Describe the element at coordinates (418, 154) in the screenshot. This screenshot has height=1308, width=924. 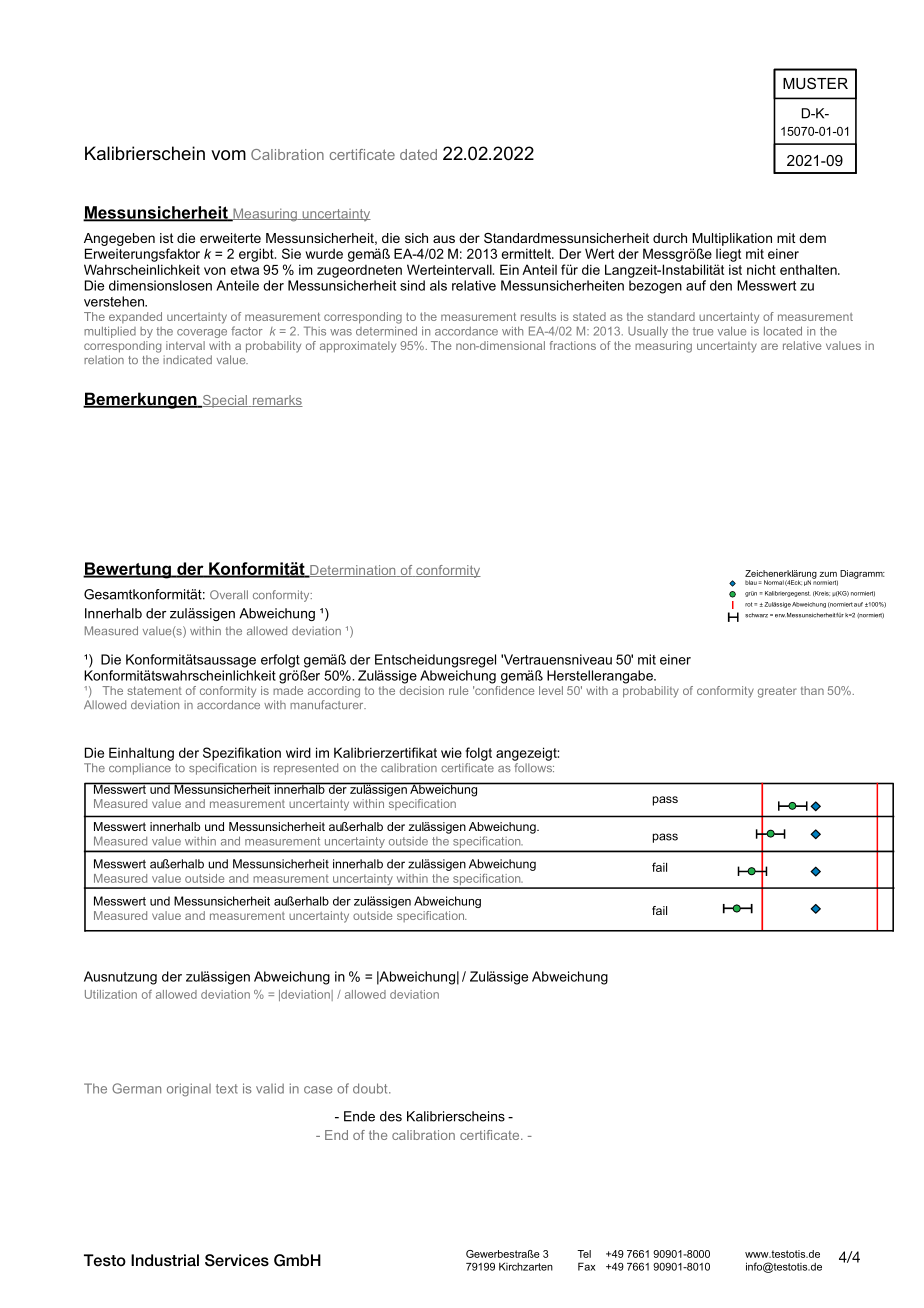
I see `dated` at that location.
